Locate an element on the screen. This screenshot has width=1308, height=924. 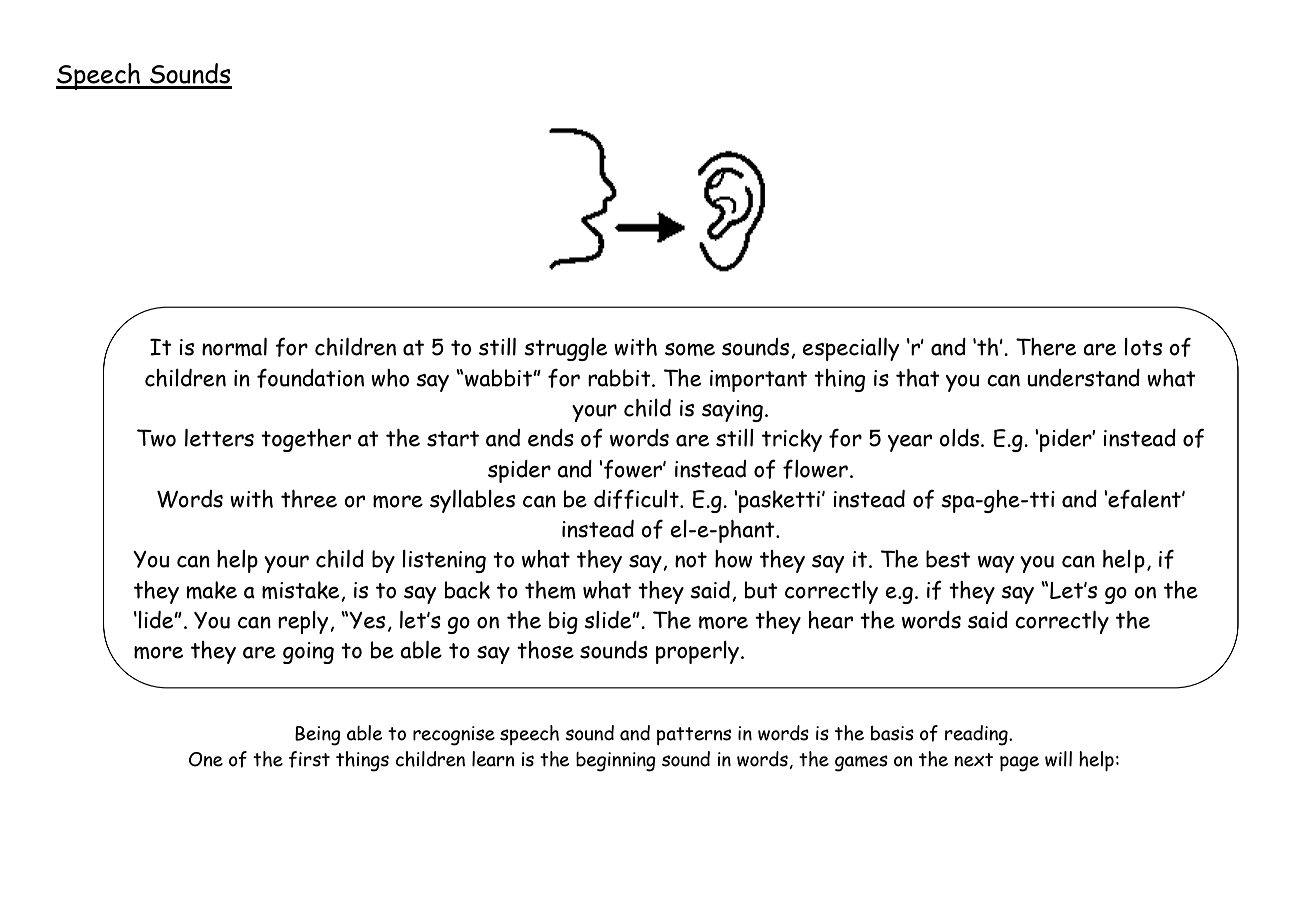
There is located at coordinates (1046, 347).
